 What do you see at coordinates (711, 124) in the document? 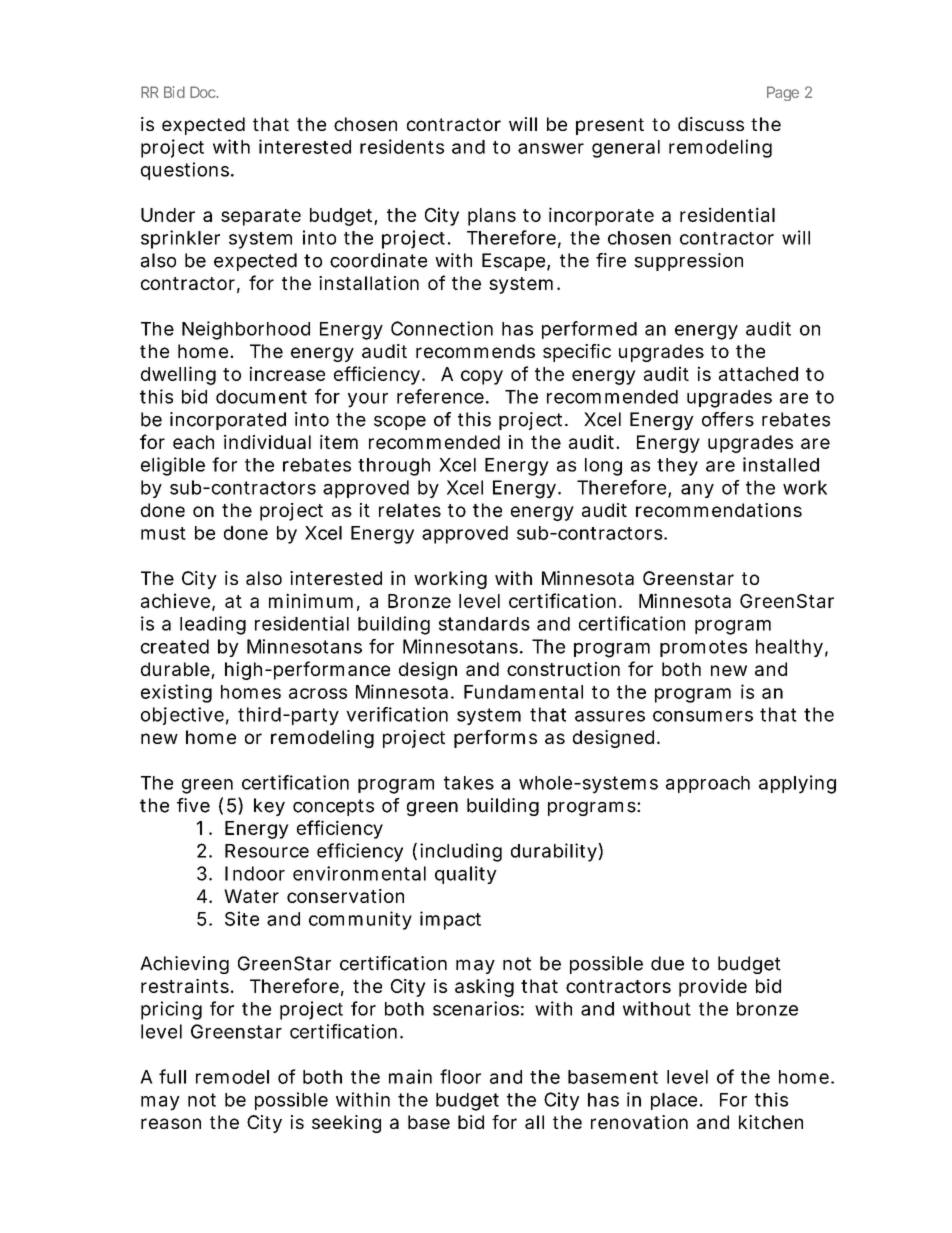
I see `discuss` at bounding box center [711, 124].
